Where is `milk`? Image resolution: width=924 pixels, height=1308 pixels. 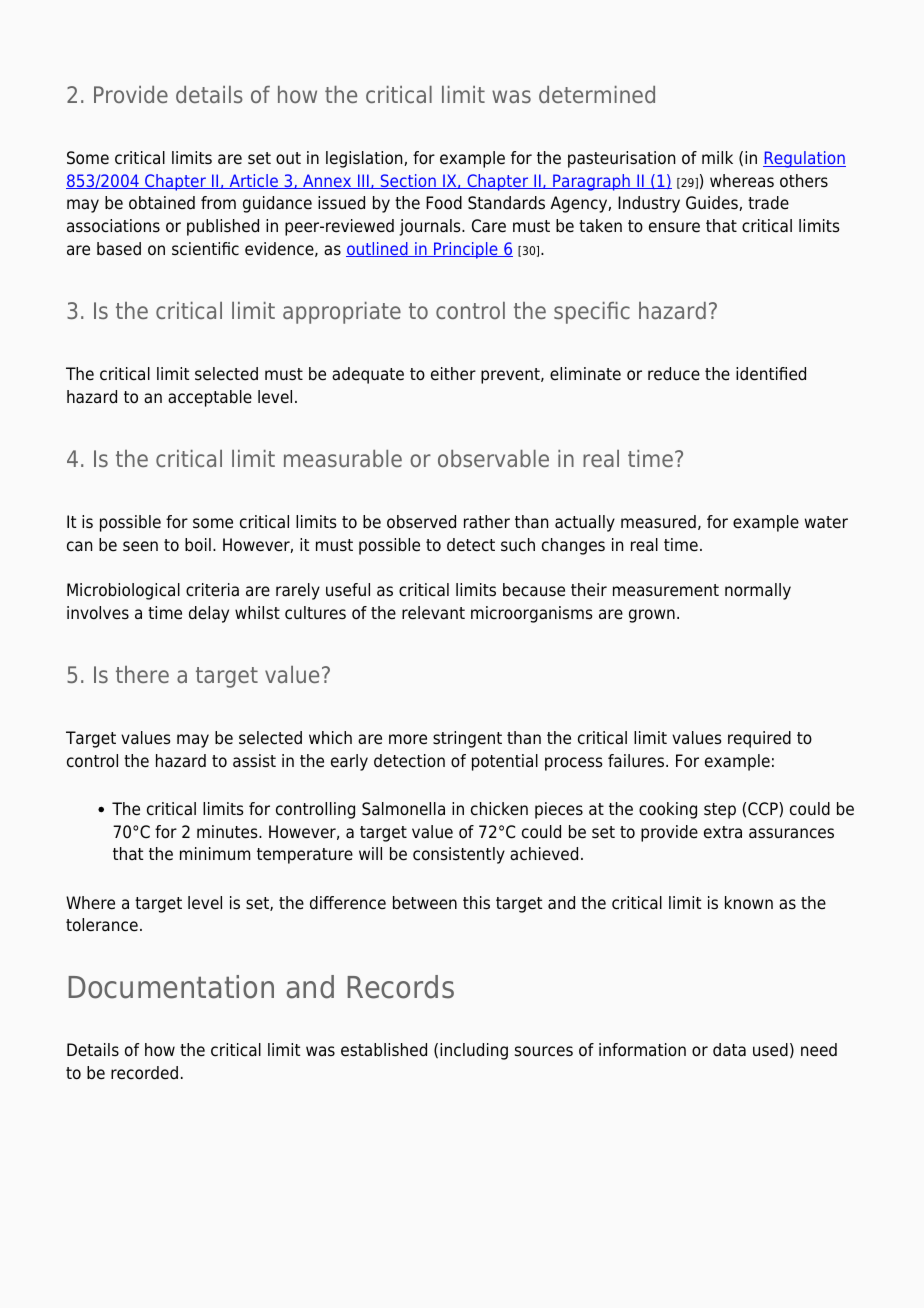 milk is located at coordinates (717, 157).
